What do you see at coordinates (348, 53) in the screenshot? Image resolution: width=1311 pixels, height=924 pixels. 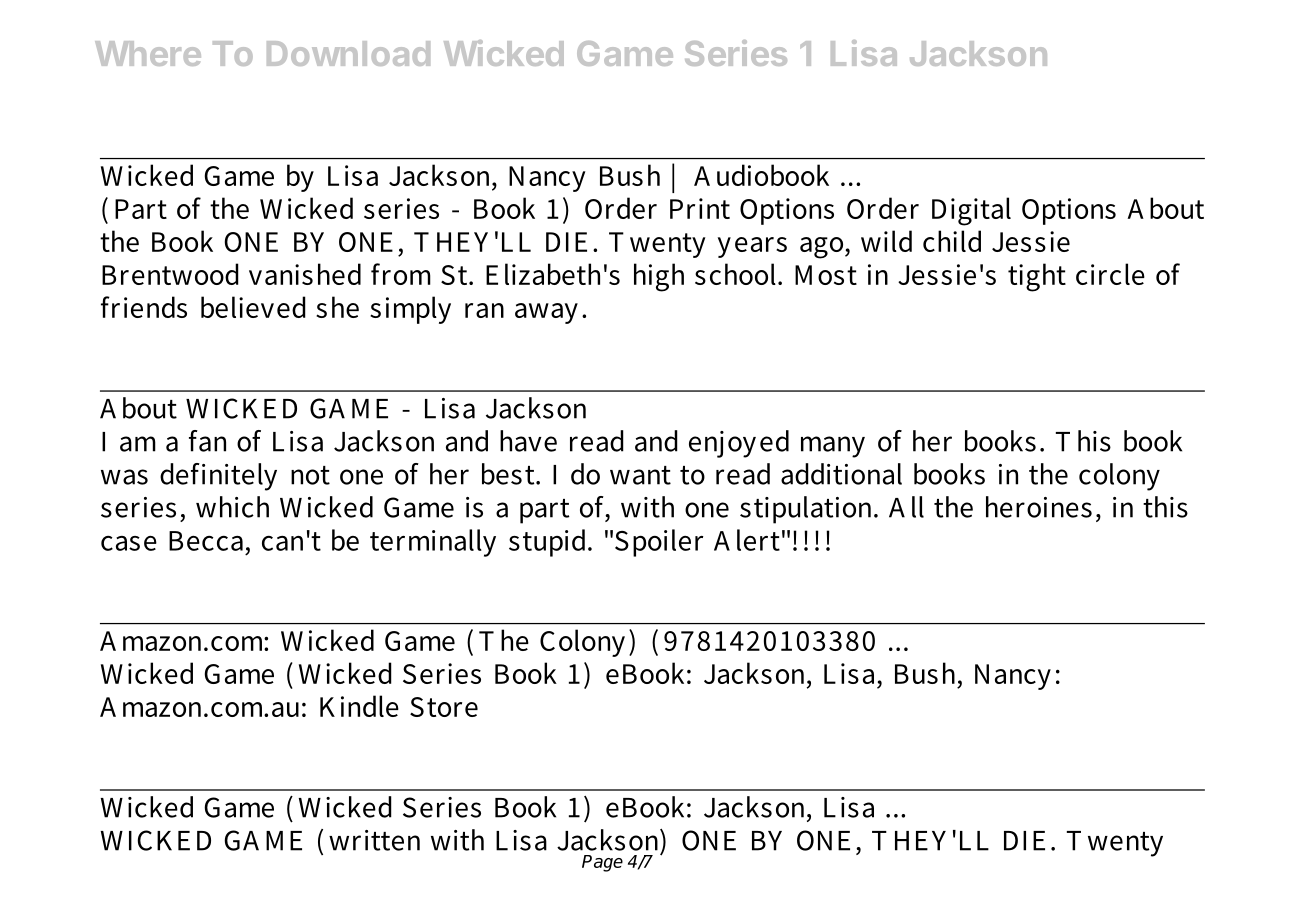 I see `Download` at bounding box center [348, 53].
